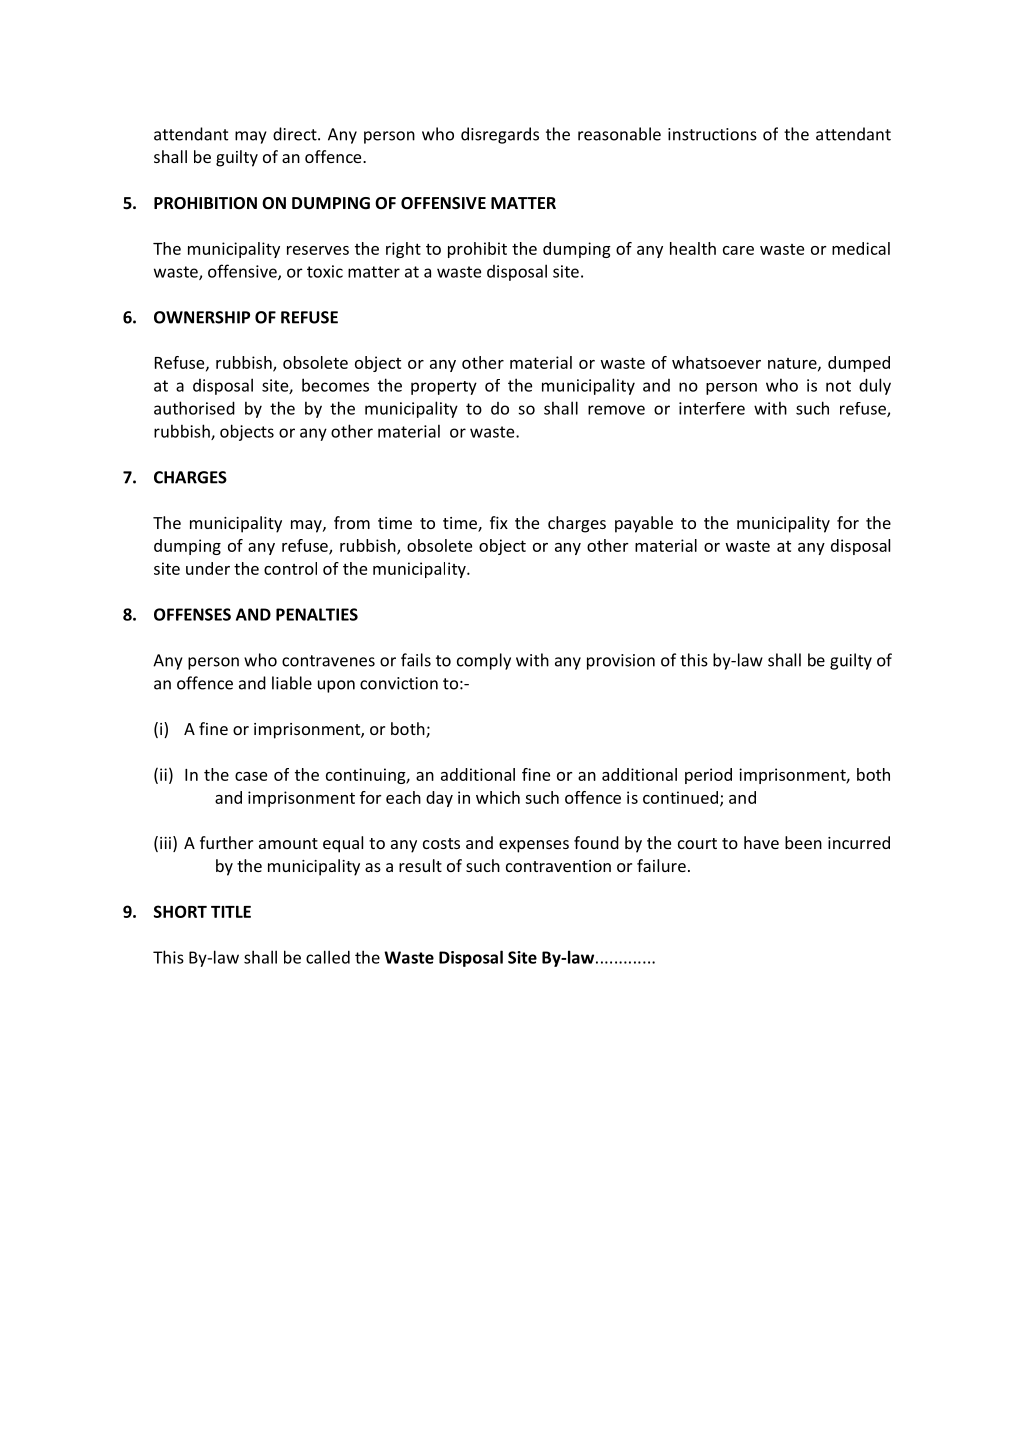  Describe the element at coordinates (708, 776) in the document. I see `period` at that location.
